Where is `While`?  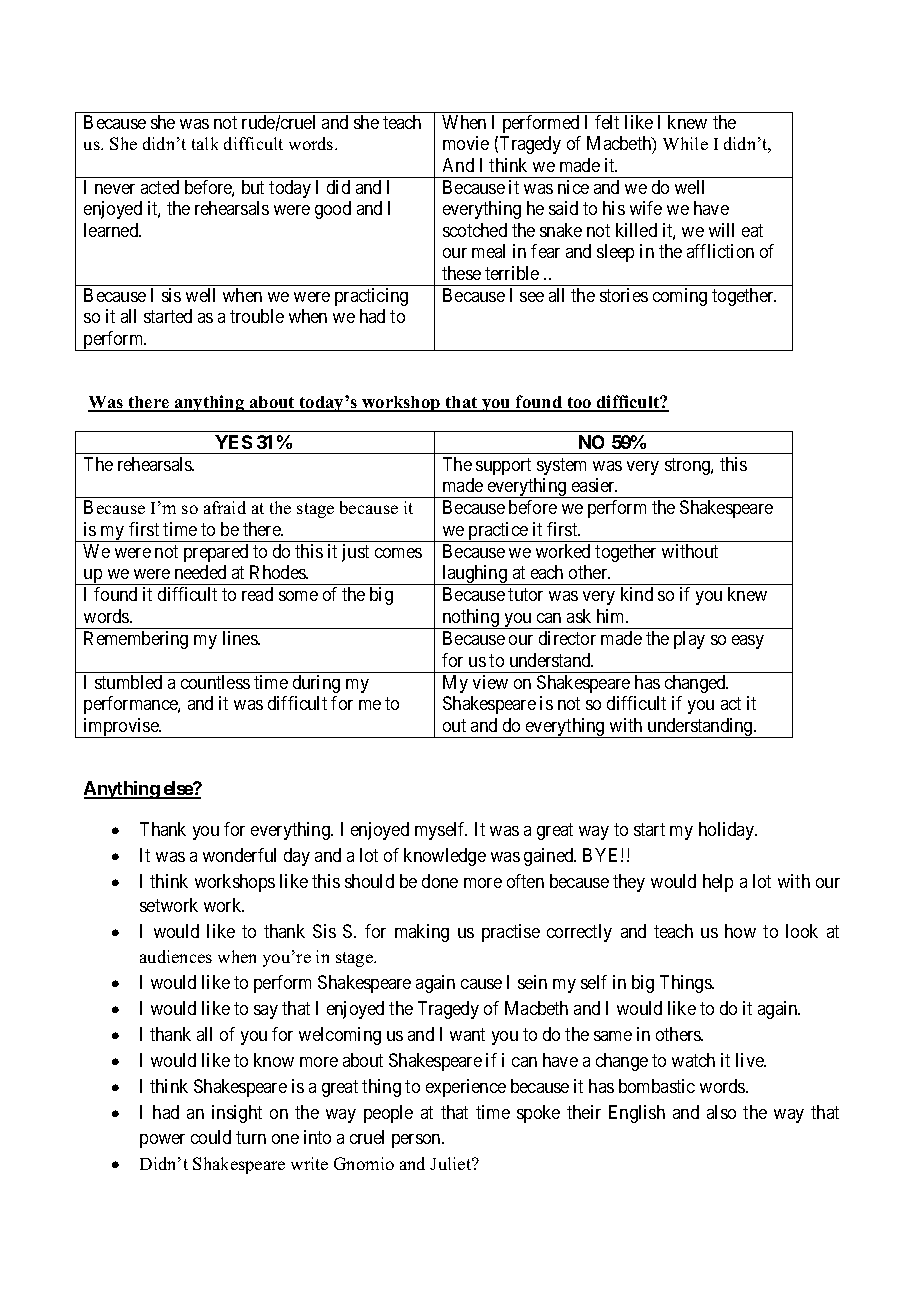
While is located at coordinates (685, 143).
